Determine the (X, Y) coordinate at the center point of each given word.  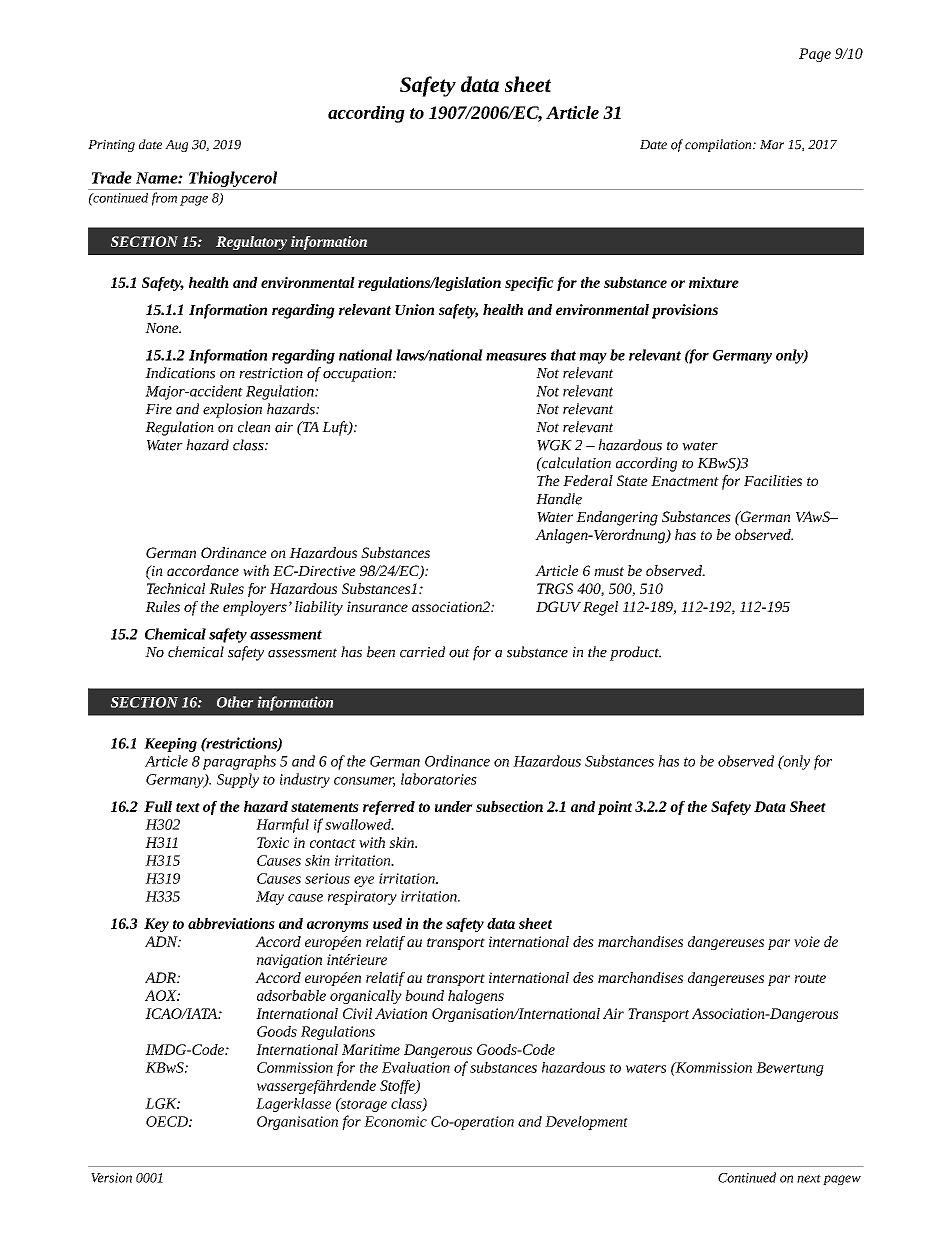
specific (529, 284)
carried (422, 652)
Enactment (685, 481)
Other (235, 702)
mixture (714, 282)
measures (516, 357)
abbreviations (231, 923)
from (164, 199)
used (387, 923)
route (810, 978)
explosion (232, 410)
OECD (168, 1121)
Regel (600, 608)
